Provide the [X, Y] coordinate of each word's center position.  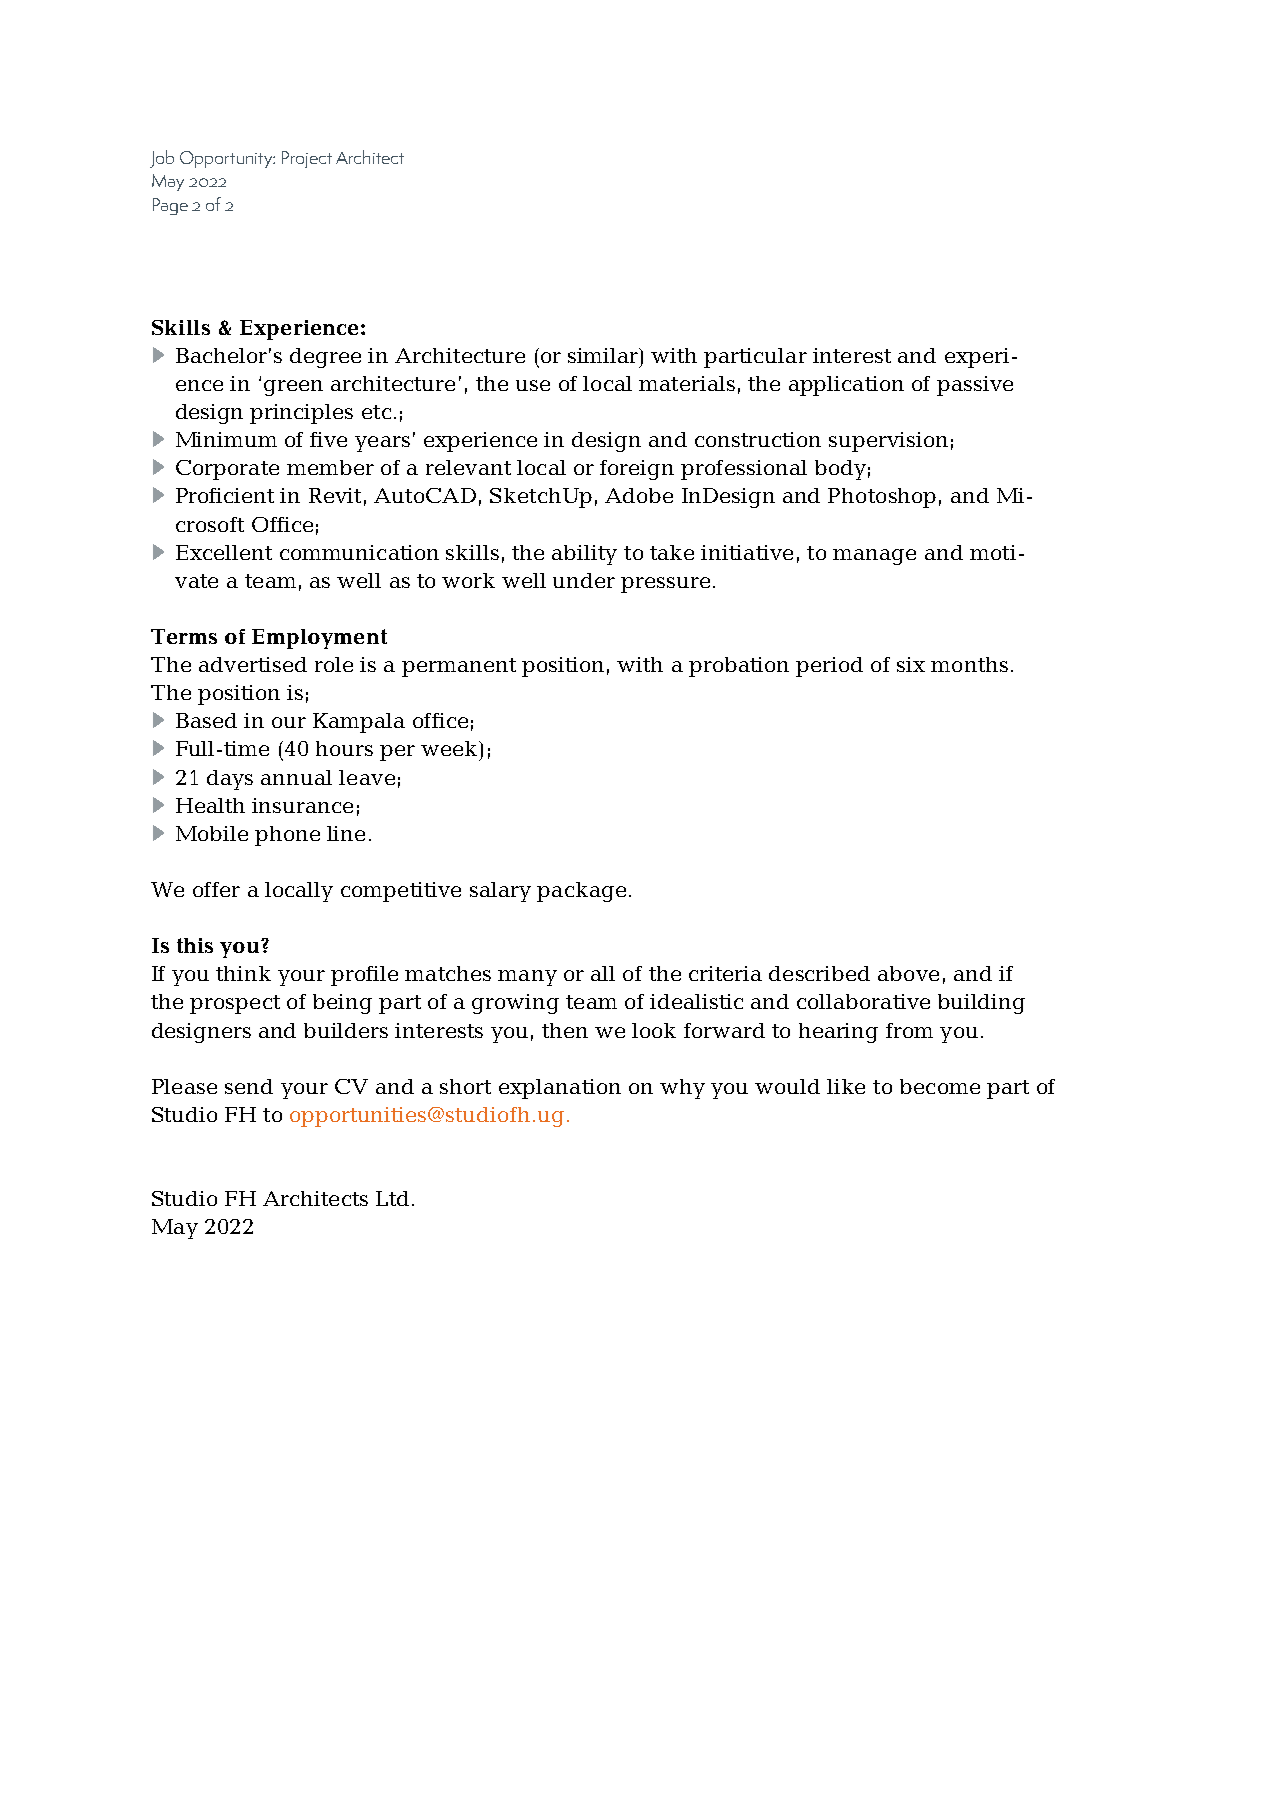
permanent [459, 667]
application [846, 386]
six [911, 664]
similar [604, 355]
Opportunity [227, 159]
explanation [560, 1089]
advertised [253, 664]
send [249, 1086]
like [846, 1086]
